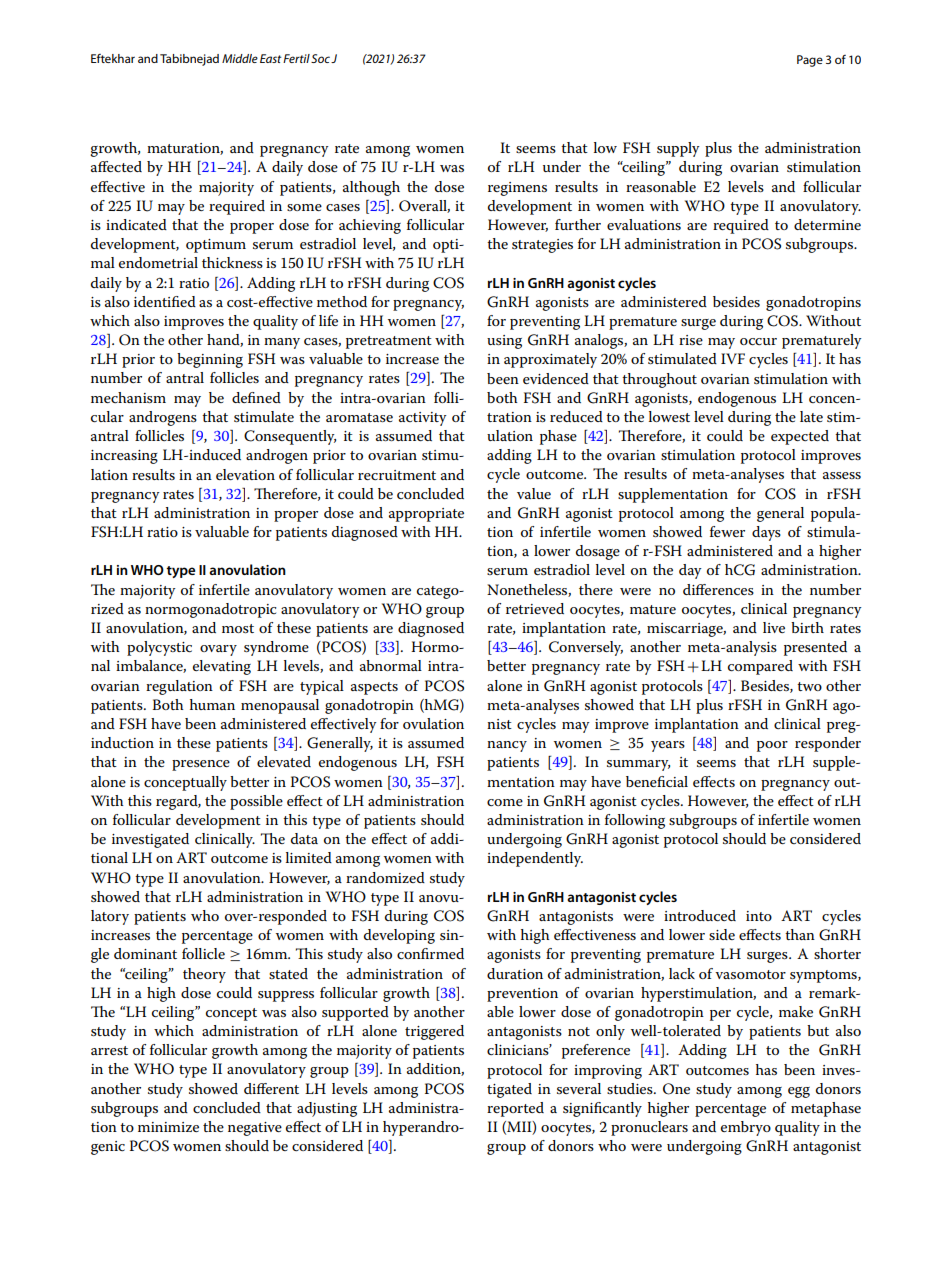 The image size is (952, 1265). I want to click on into, so click(759, 916).
